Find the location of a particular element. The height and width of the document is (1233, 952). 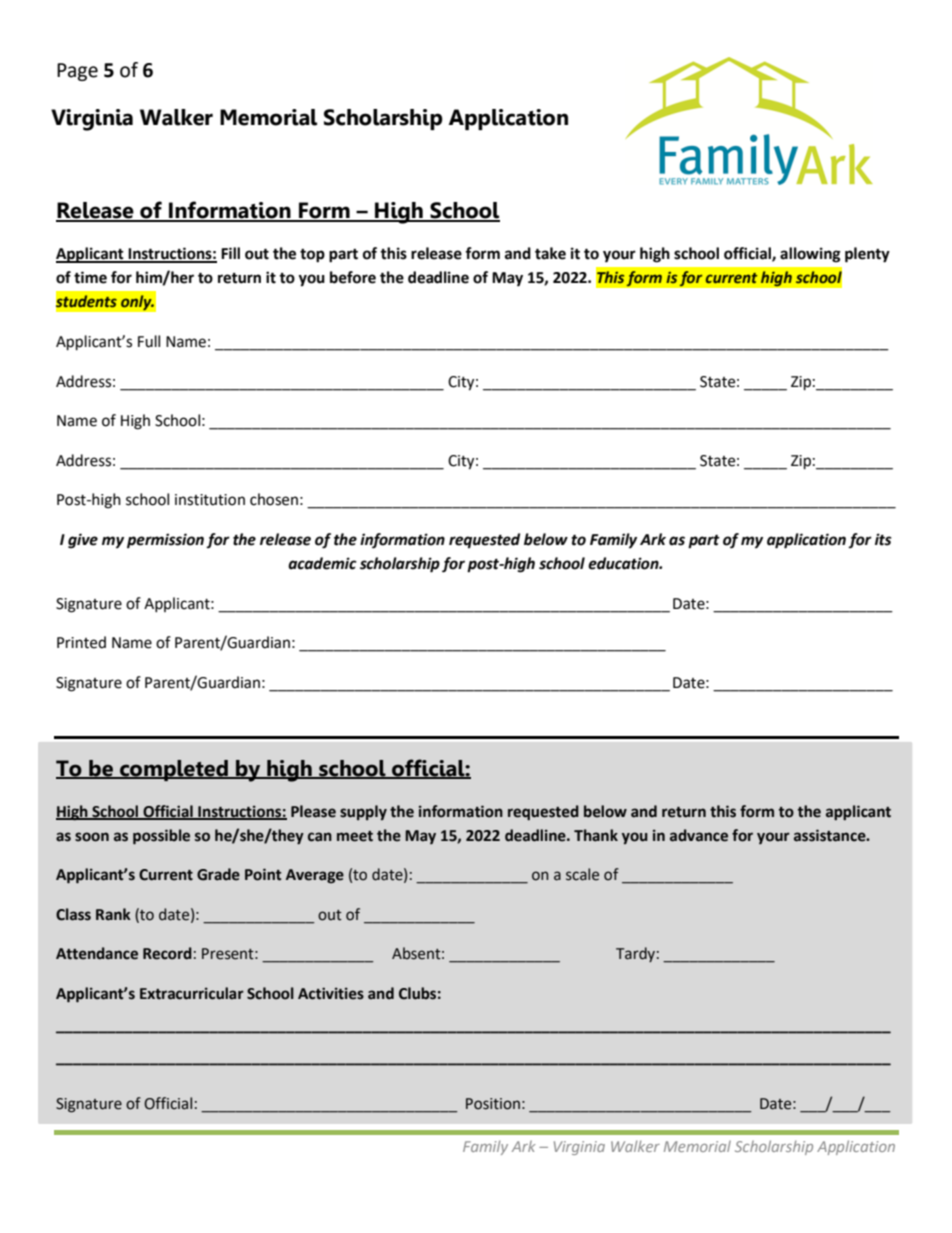

its is located at coordinates (883, 539).
